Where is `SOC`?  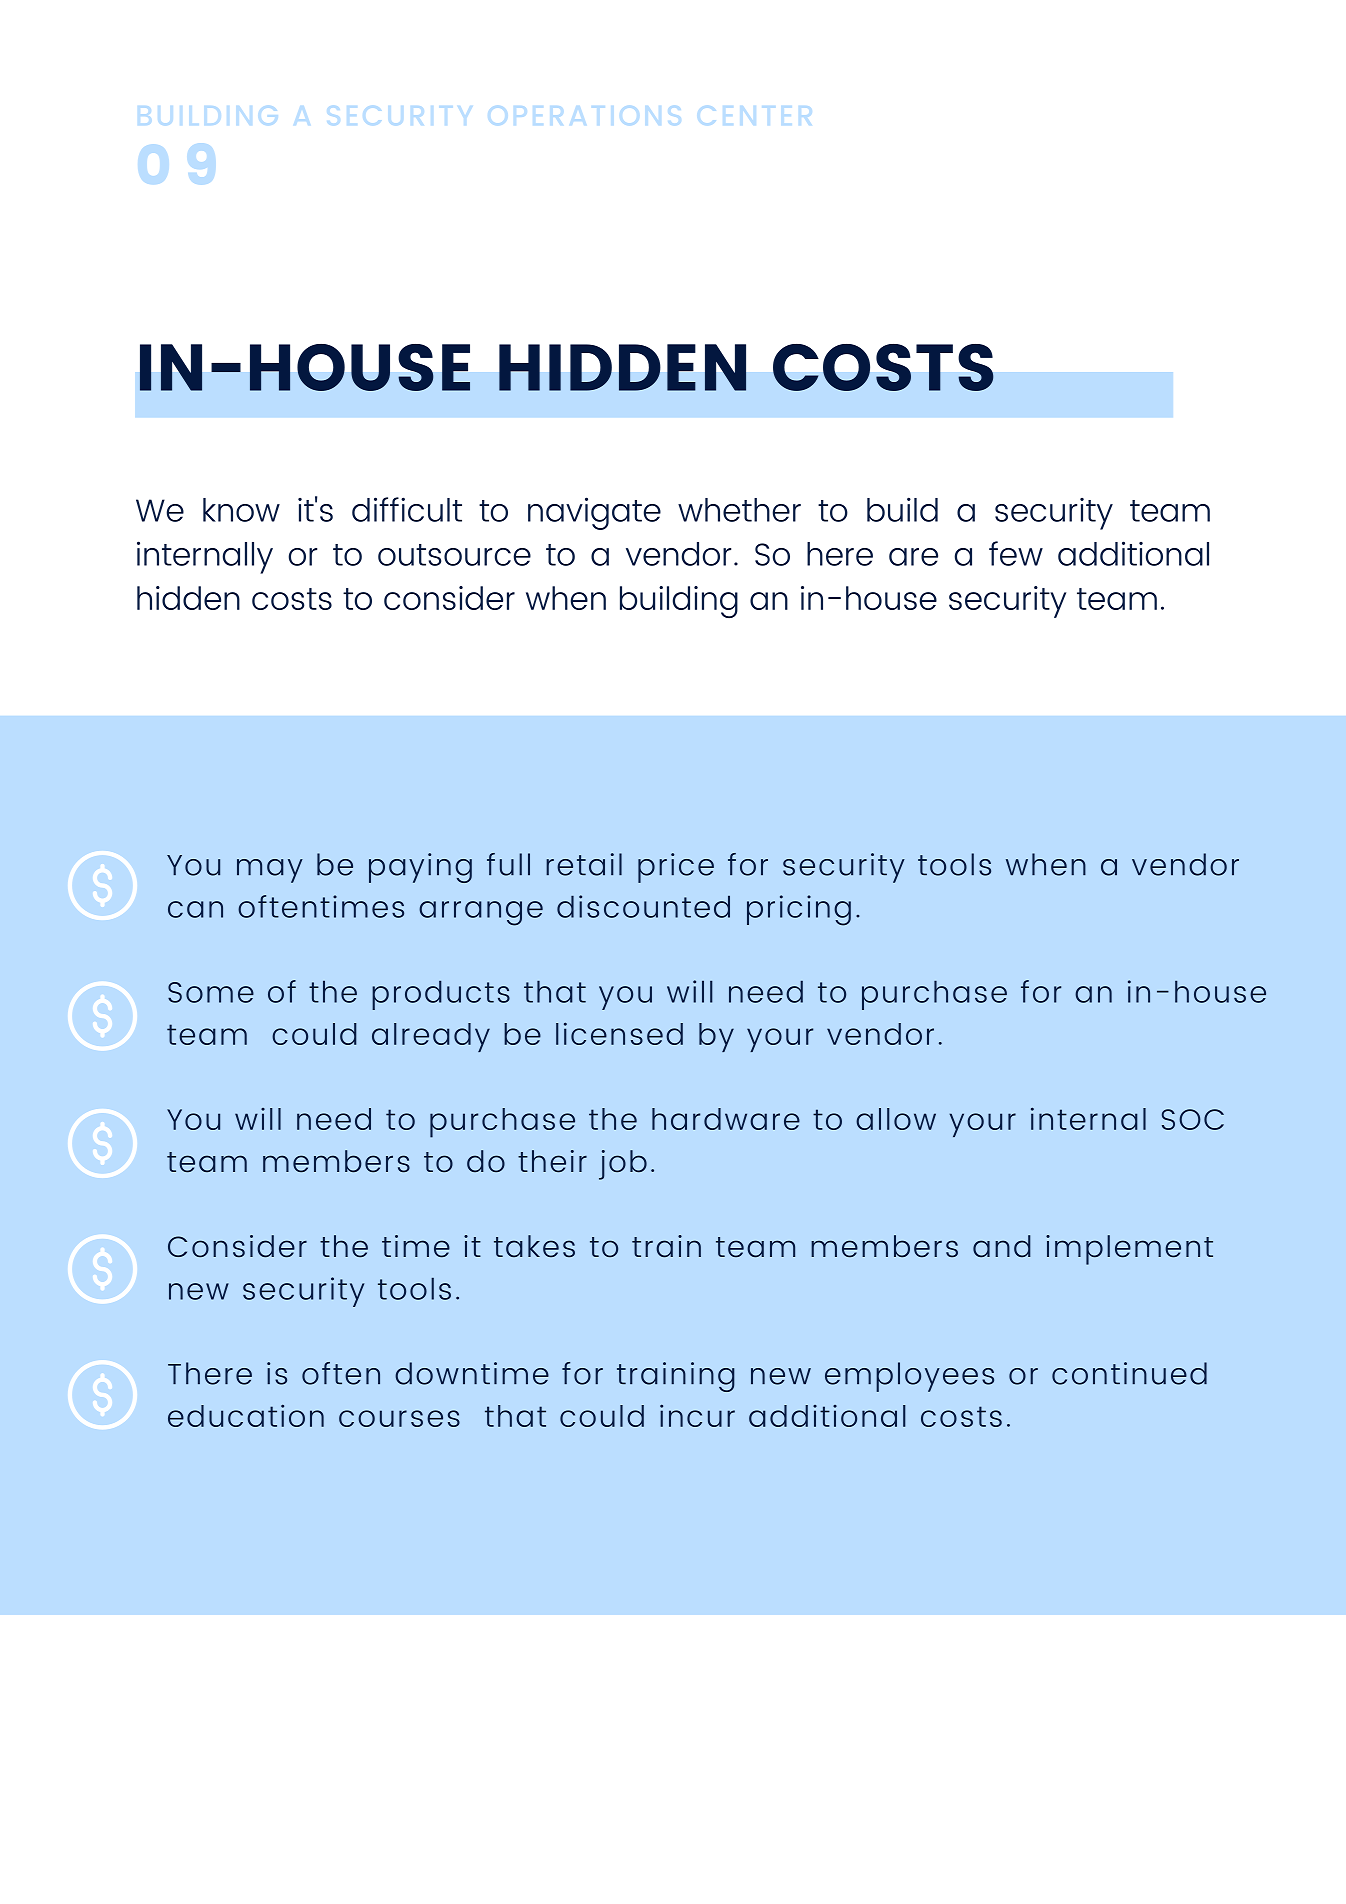 SOC is located at coordinates (1193, 1119).
